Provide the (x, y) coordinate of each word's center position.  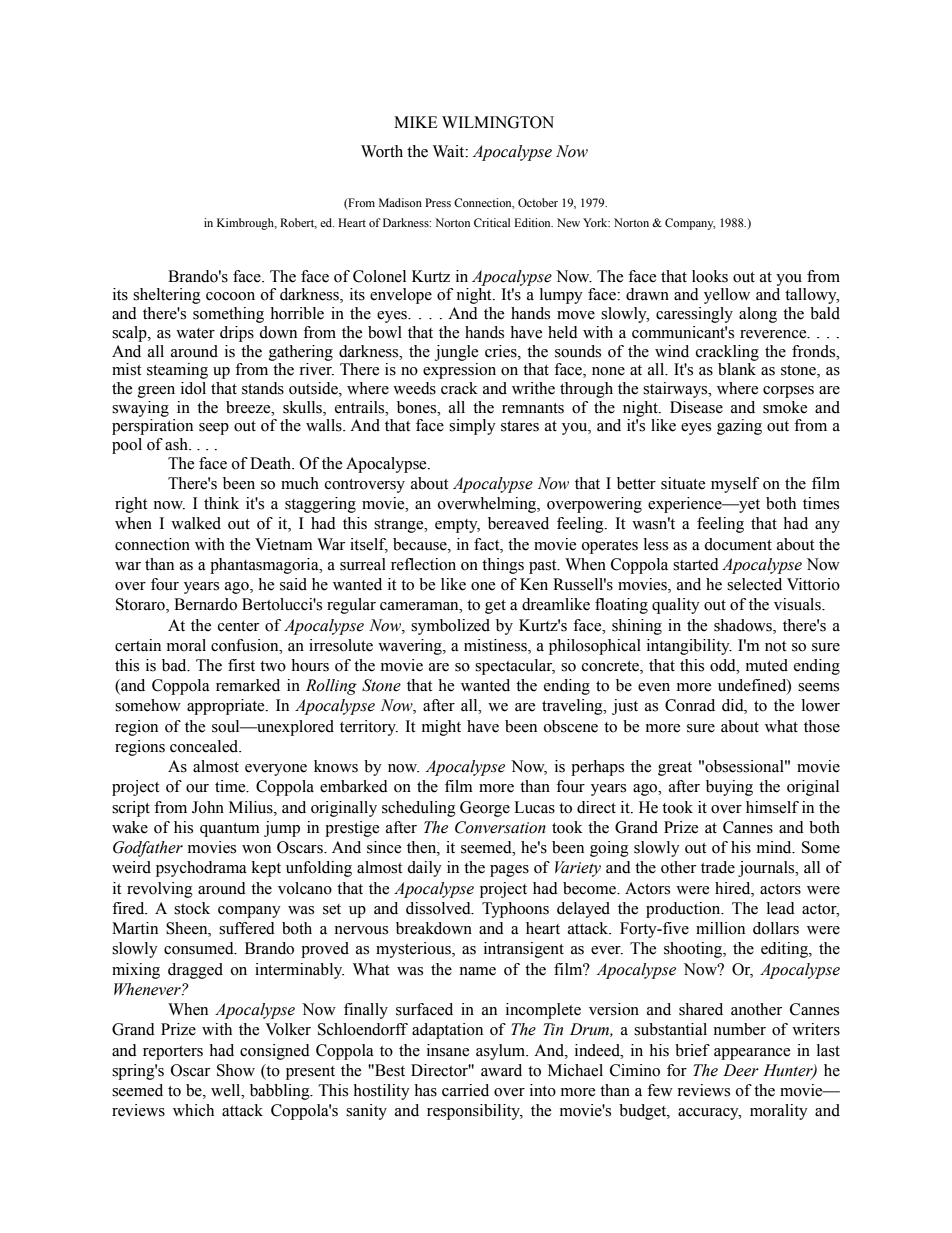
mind (775, 847)
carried (465, 1090)
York (596, 222)
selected (754, 584)
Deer (741, 1070)
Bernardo (205, 604)
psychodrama (201, 869)
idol (193, 388)
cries (502, 351)
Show (236, 1070)
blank (737, 369)
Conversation (500, 827)
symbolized (450, 627)
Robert (298, 223)
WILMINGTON (498, 122)
